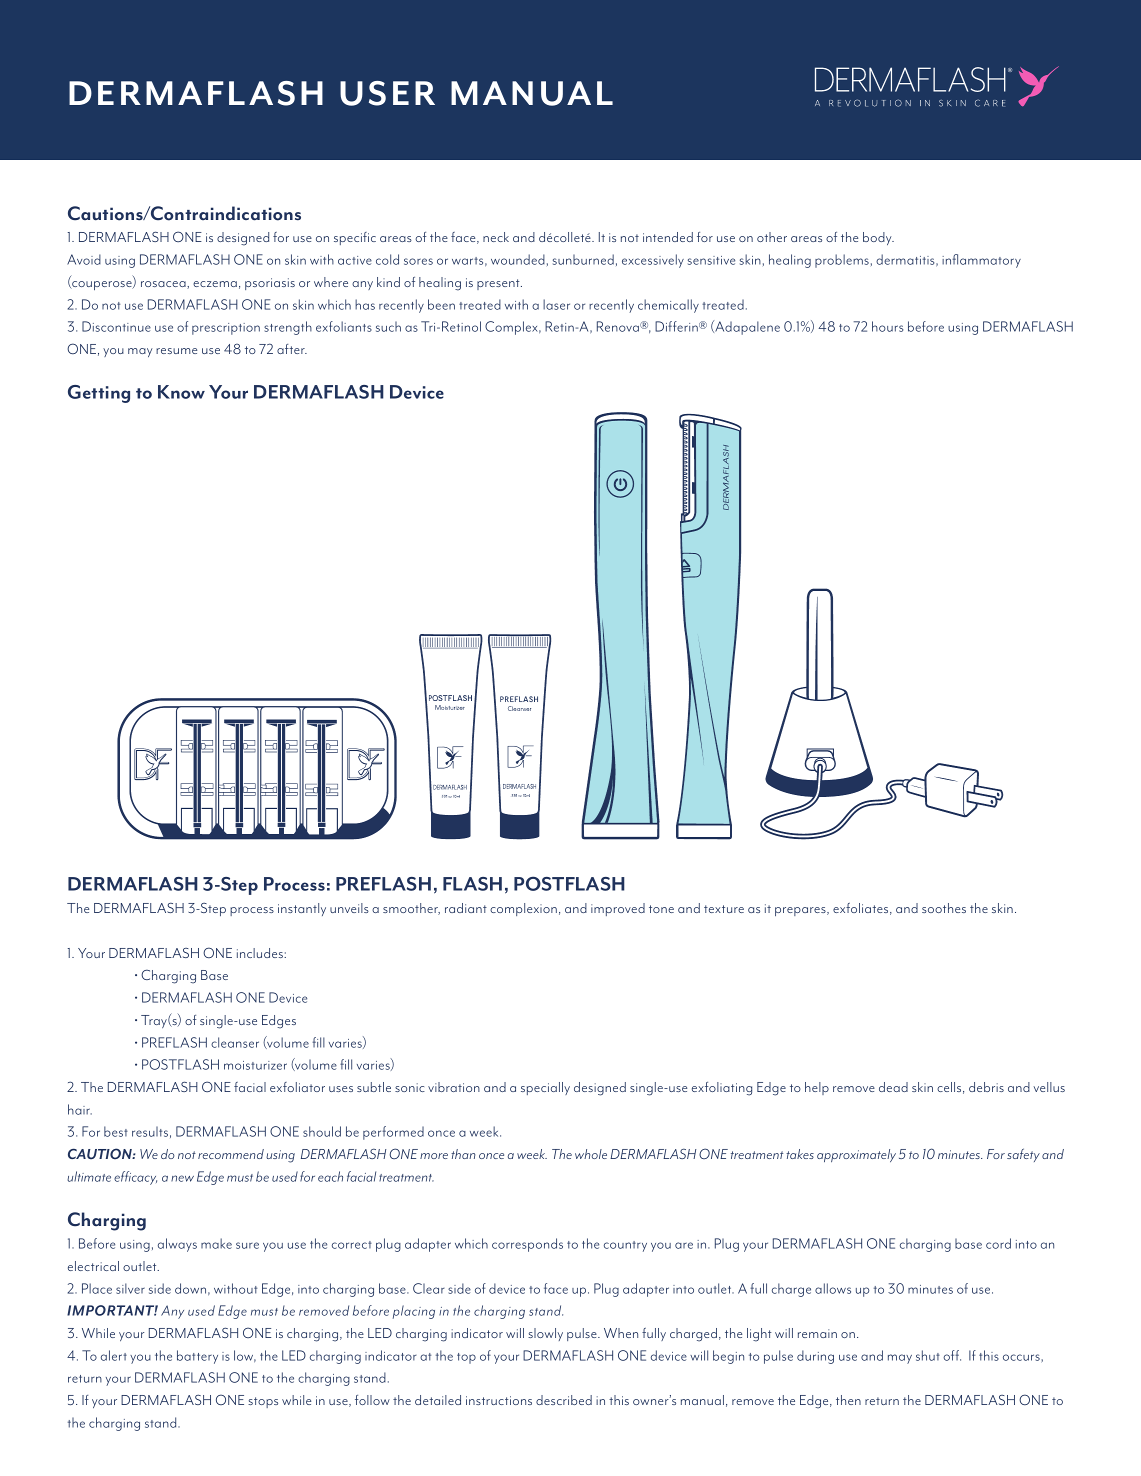 The image size is (1141, 1476). I want to click on improved, so click(618, 909).
